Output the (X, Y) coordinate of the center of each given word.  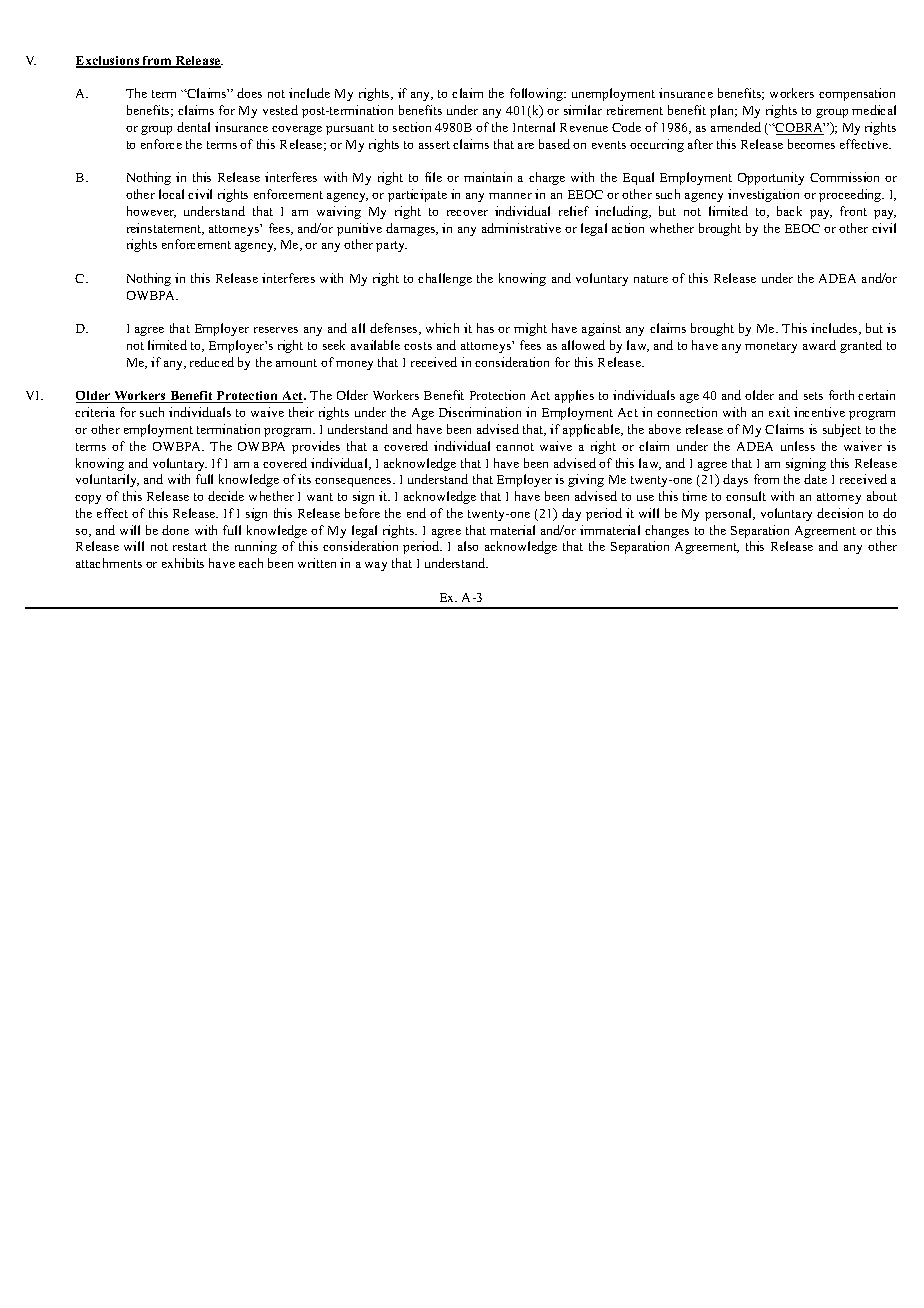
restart (190, 547)
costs (418, 346)
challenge (445, 279)
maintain (488, 177)
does (249, 93)
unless (798, 446)
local (171, 194)
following (538, 94)
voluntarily (107, 480)
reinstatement (165, 229)
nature (651, 279)
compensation (857, 94)
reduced (212, 362)
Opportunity (771, 178)
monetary (771, 347)
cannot (515, 447)
